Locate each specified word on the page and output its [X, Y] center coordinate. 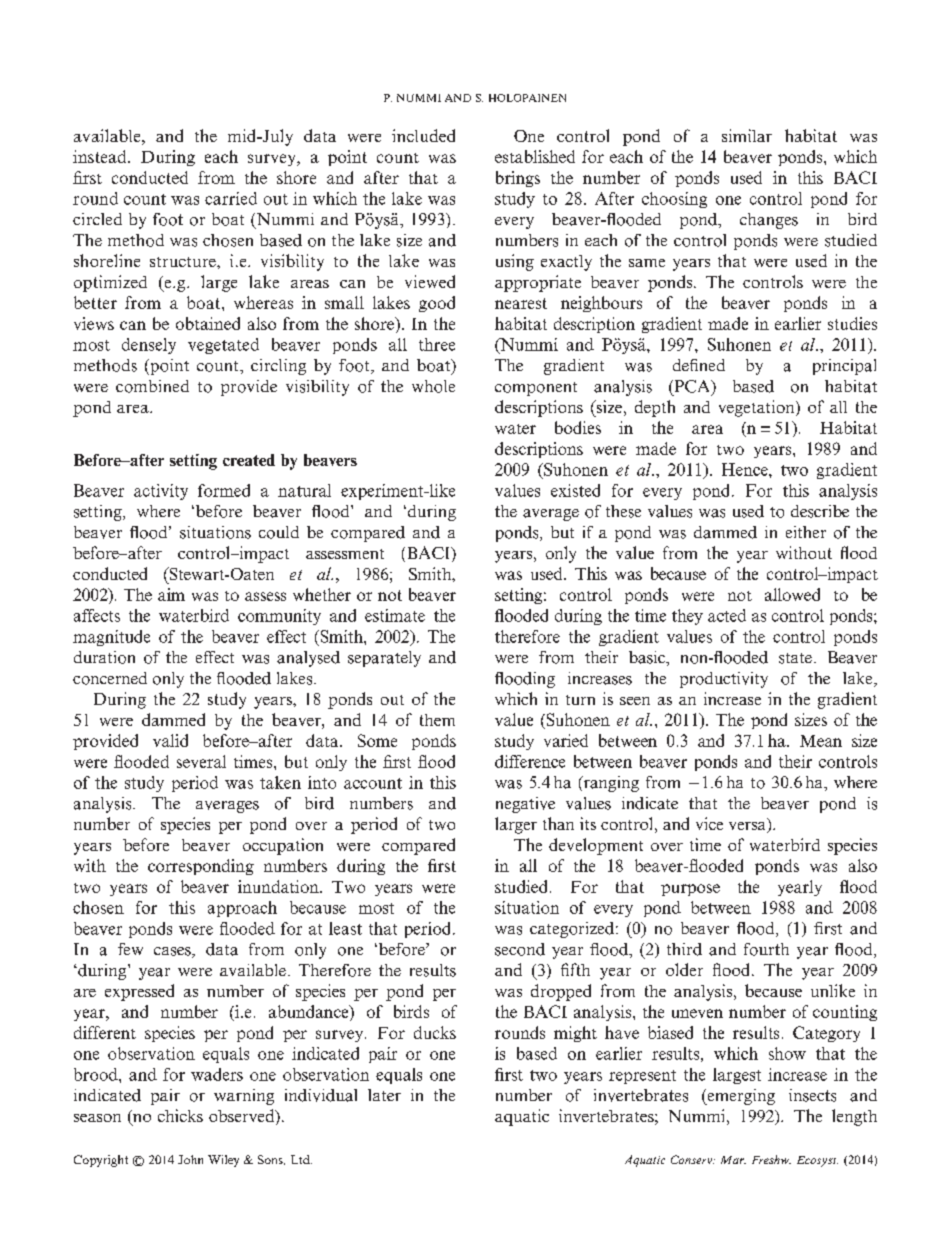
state [795, 658]
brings [518, 179]
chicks [180, 1115]
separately [384, 659]
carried [231, 198]
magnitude [111, 638]
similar [747, 135]
